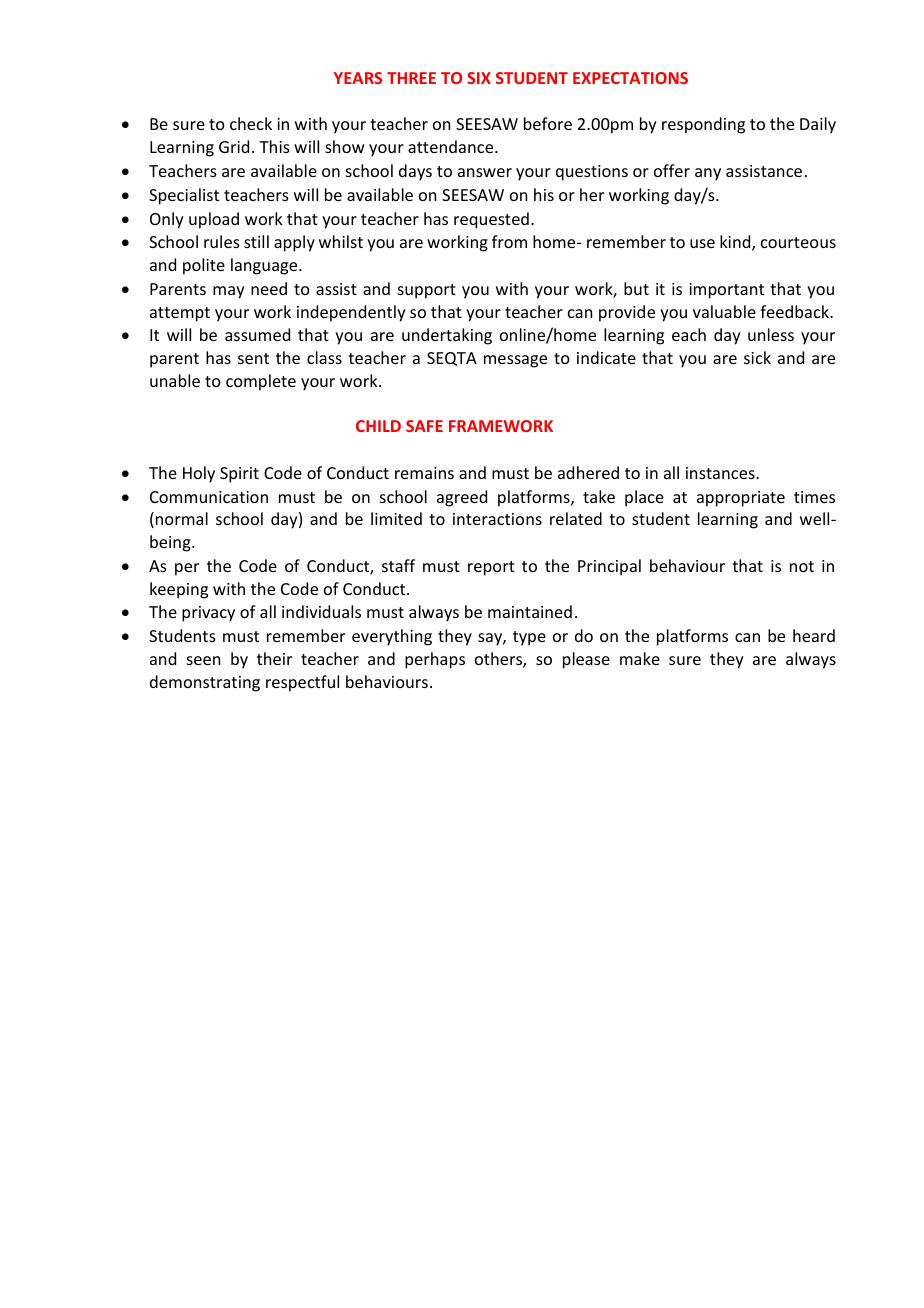 The width and height of the screenshot is (924, 1308). Describe the element at coordinates (251, 123) in the screenshot. I see `check` at that location.
